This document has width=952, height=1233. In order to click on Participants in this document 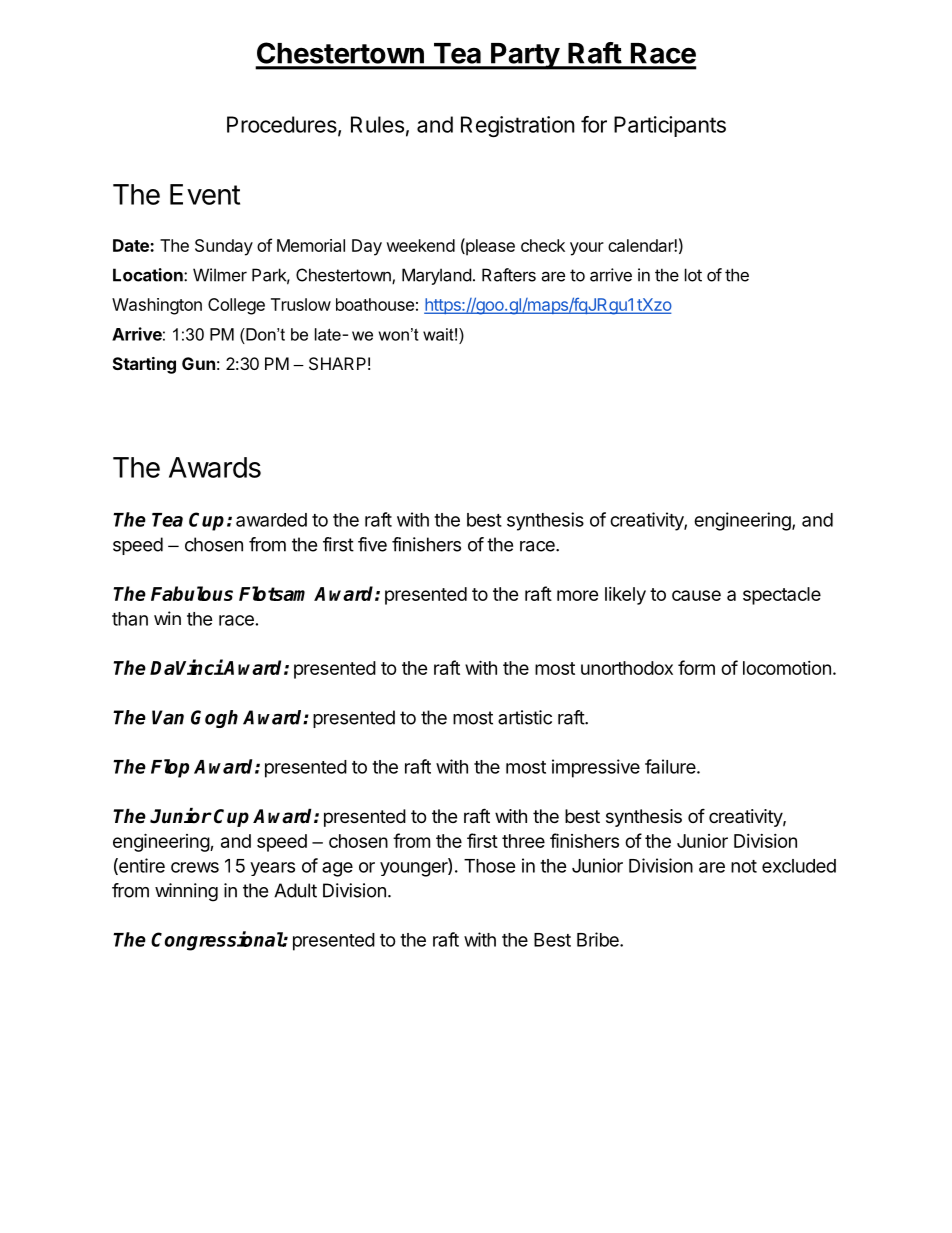, I will do `click(670, 126)`.
